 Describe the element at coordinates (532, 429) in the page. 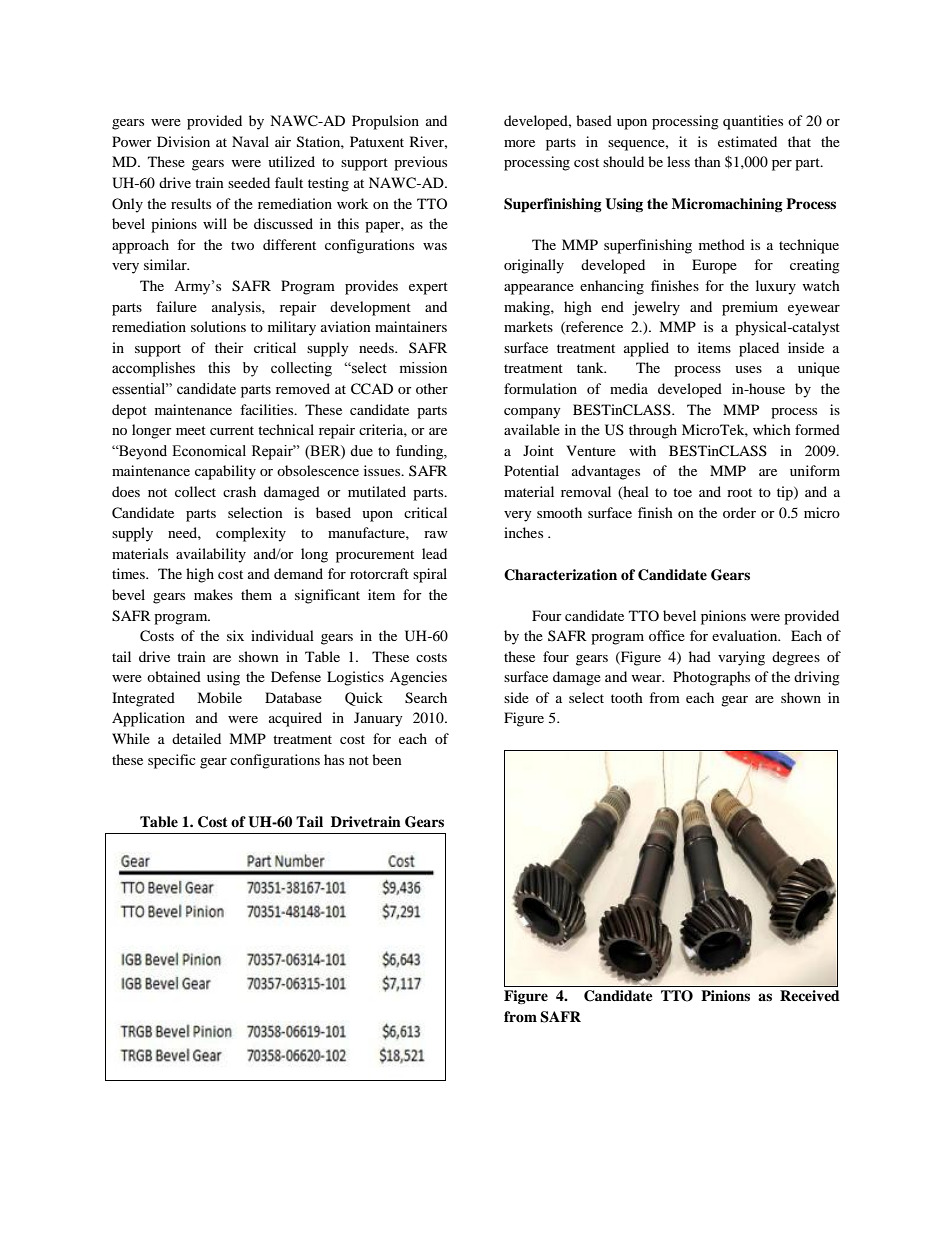

I see `available` at that location.
